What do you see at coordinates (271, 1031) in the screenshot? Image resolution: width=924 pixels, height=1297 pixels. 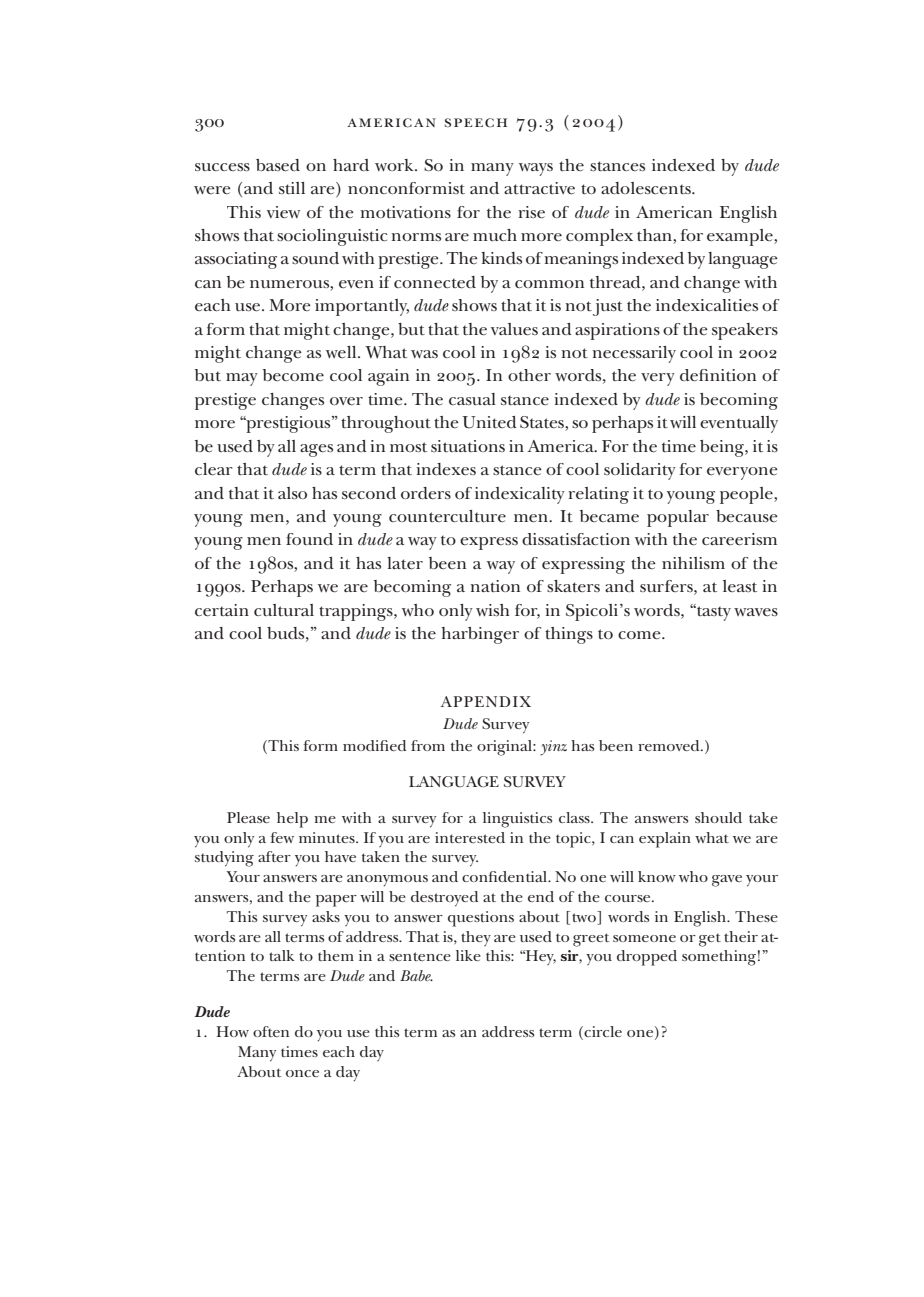 I see `often` at bounding box center [271, 1031].
